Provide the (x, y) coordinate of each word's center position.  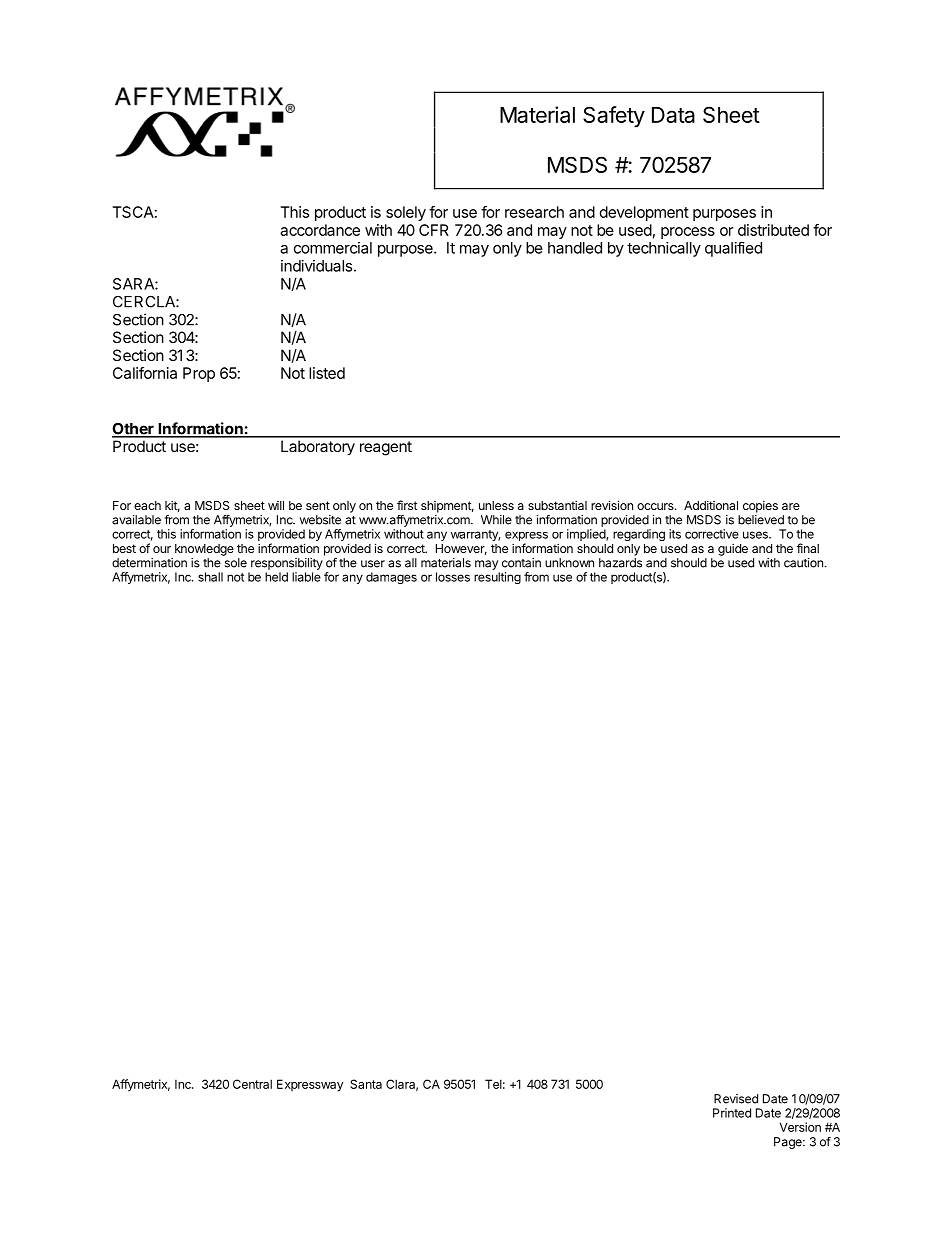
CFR (434, 230)
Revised (736, 1099)
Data (673, 115)
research (534, 212)
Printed (732, 1113)
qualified (733, 249)
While (496, 520)
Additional (711, 505)
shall (210, 577)
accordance (320, 230)
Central (252, 1084)
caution (803, 563)
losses (453, 577)
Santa (366, 1084)
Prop (199, 374)
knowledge (204, 550)
